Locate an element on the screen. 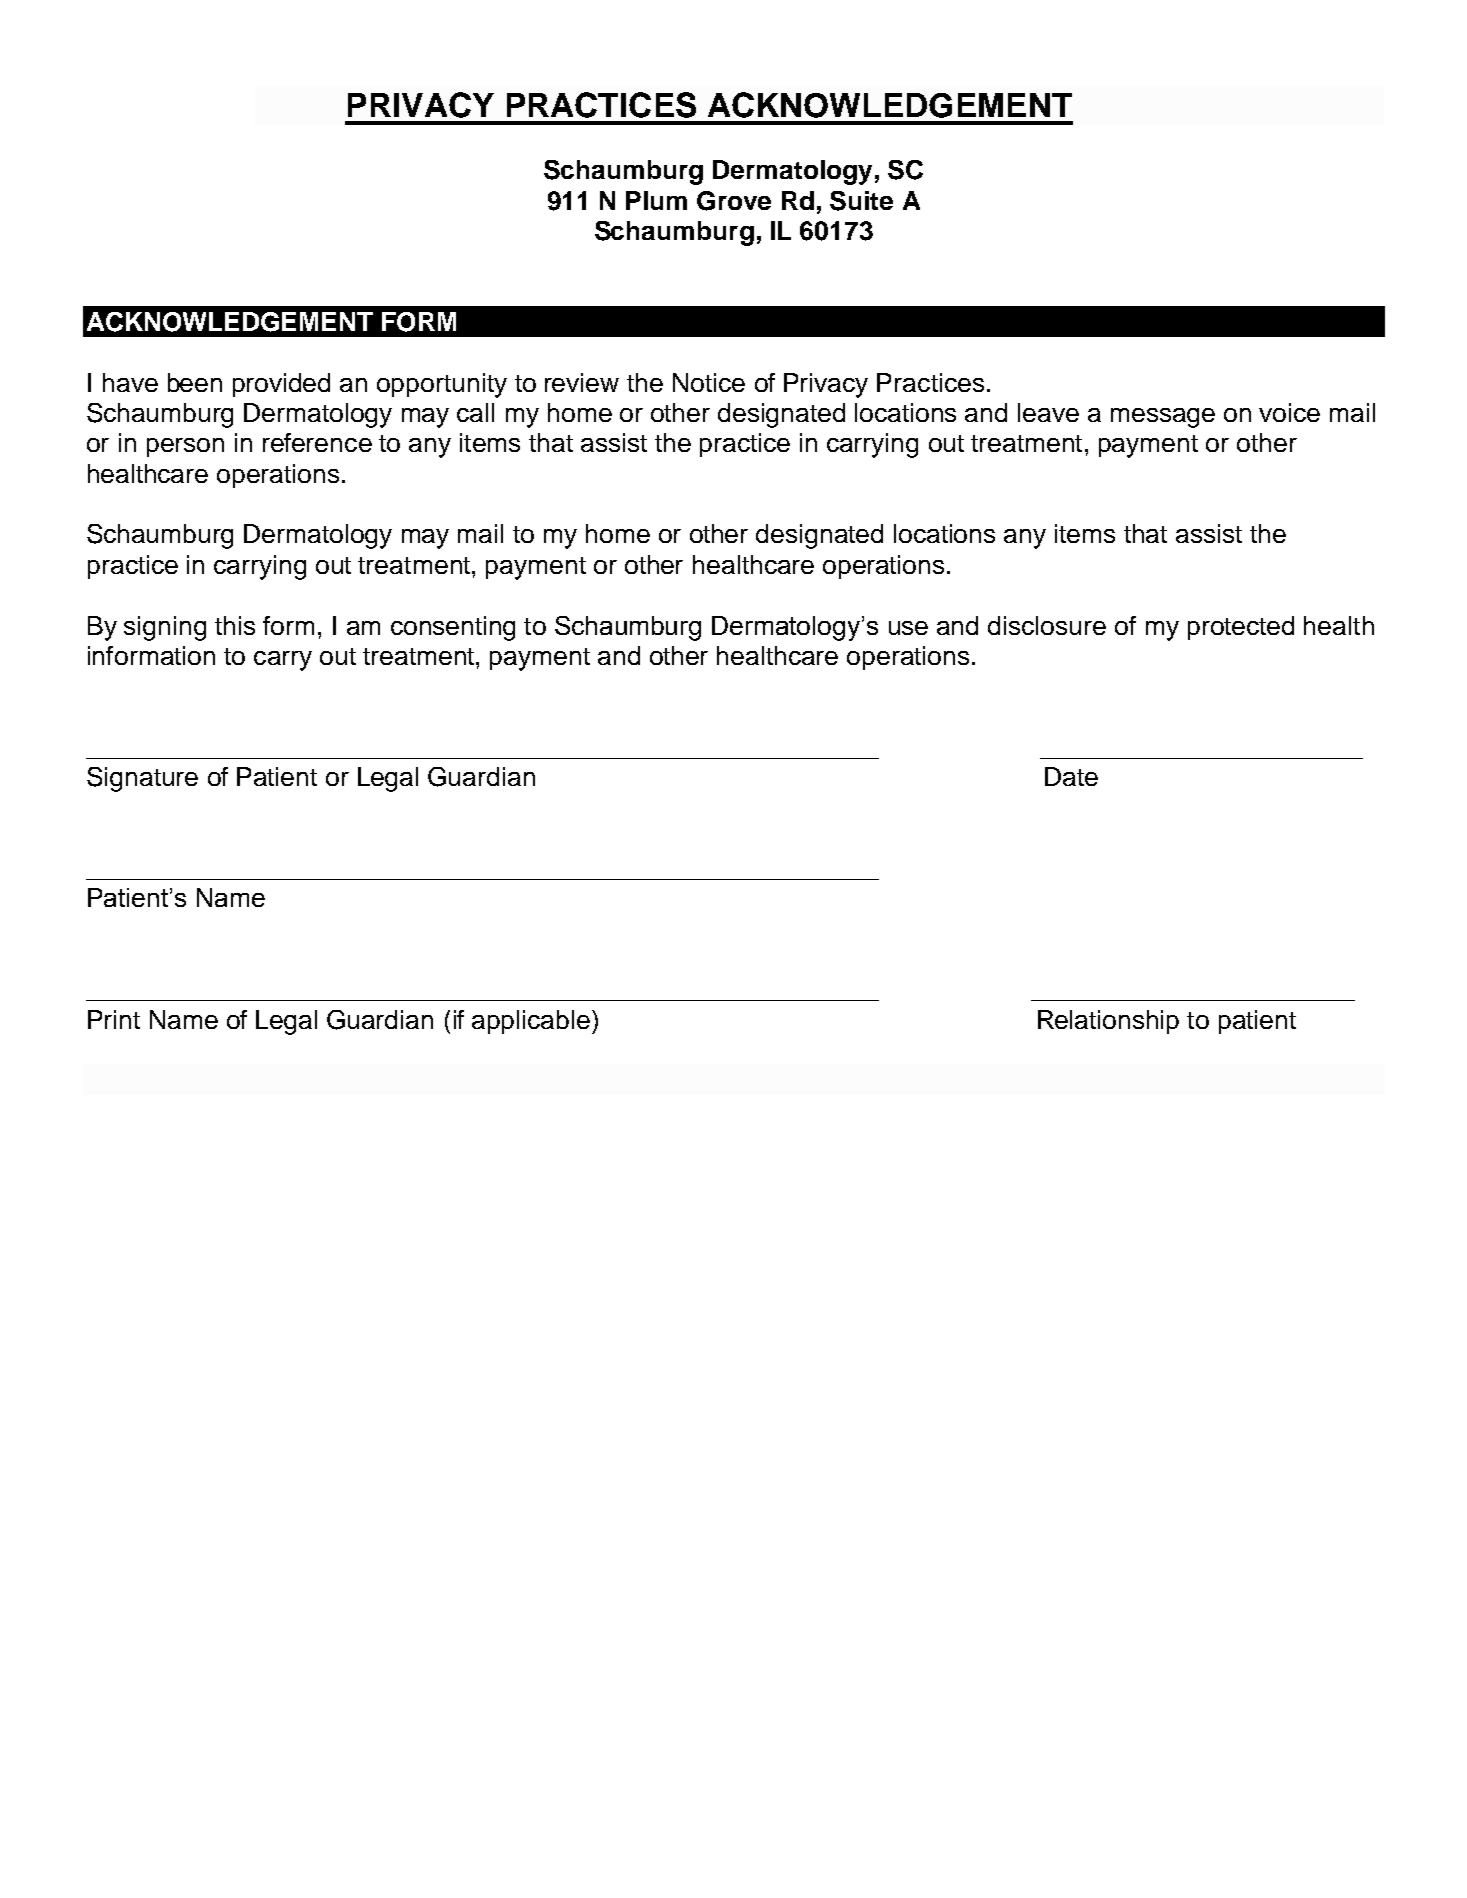 This screenshot has width=1467, height=1898. Suite is located at coordinates (861, 201).
